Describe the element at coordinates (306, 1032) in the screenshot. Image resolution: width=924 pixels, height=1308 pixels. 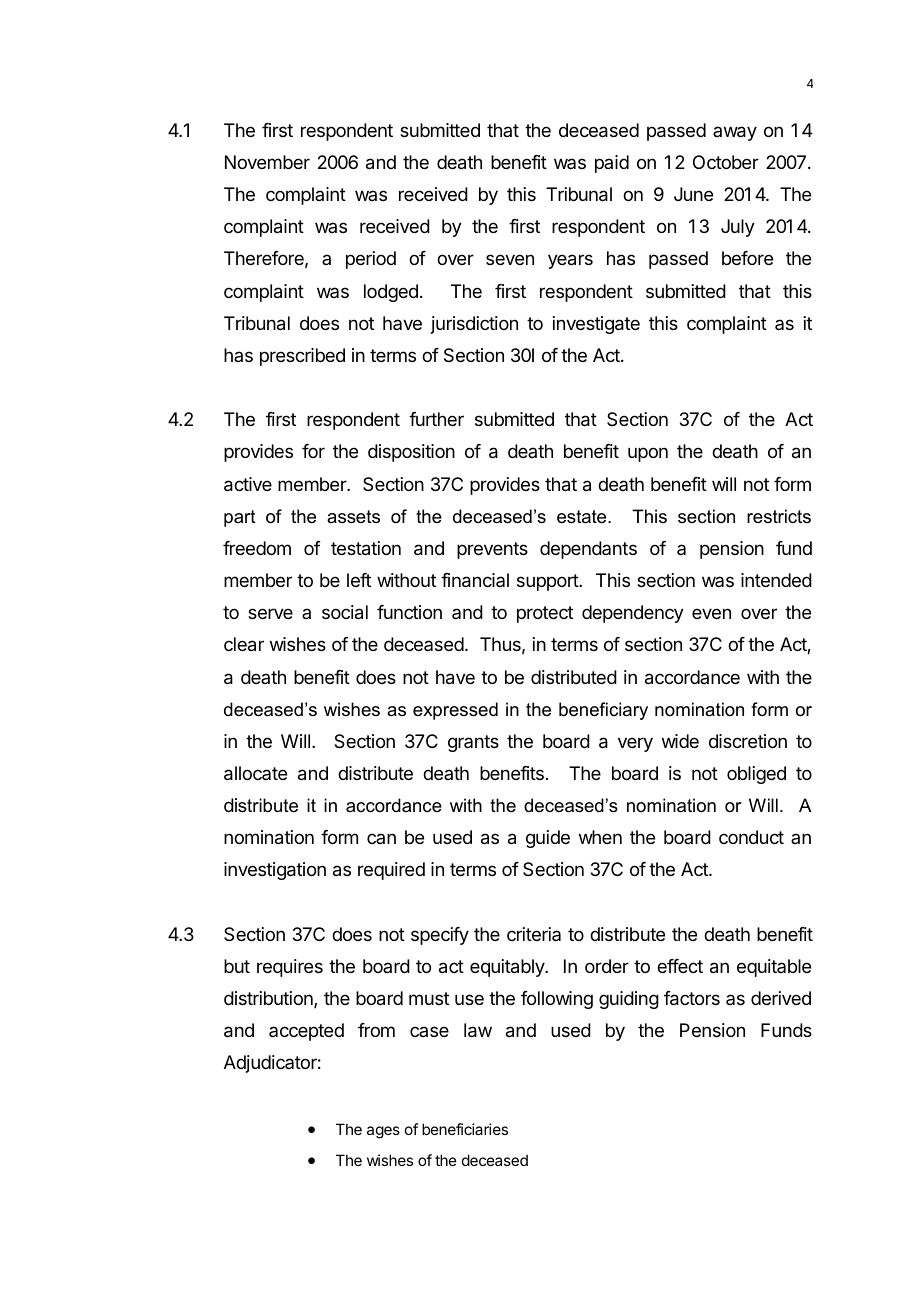
I see `accepted` at that location.
